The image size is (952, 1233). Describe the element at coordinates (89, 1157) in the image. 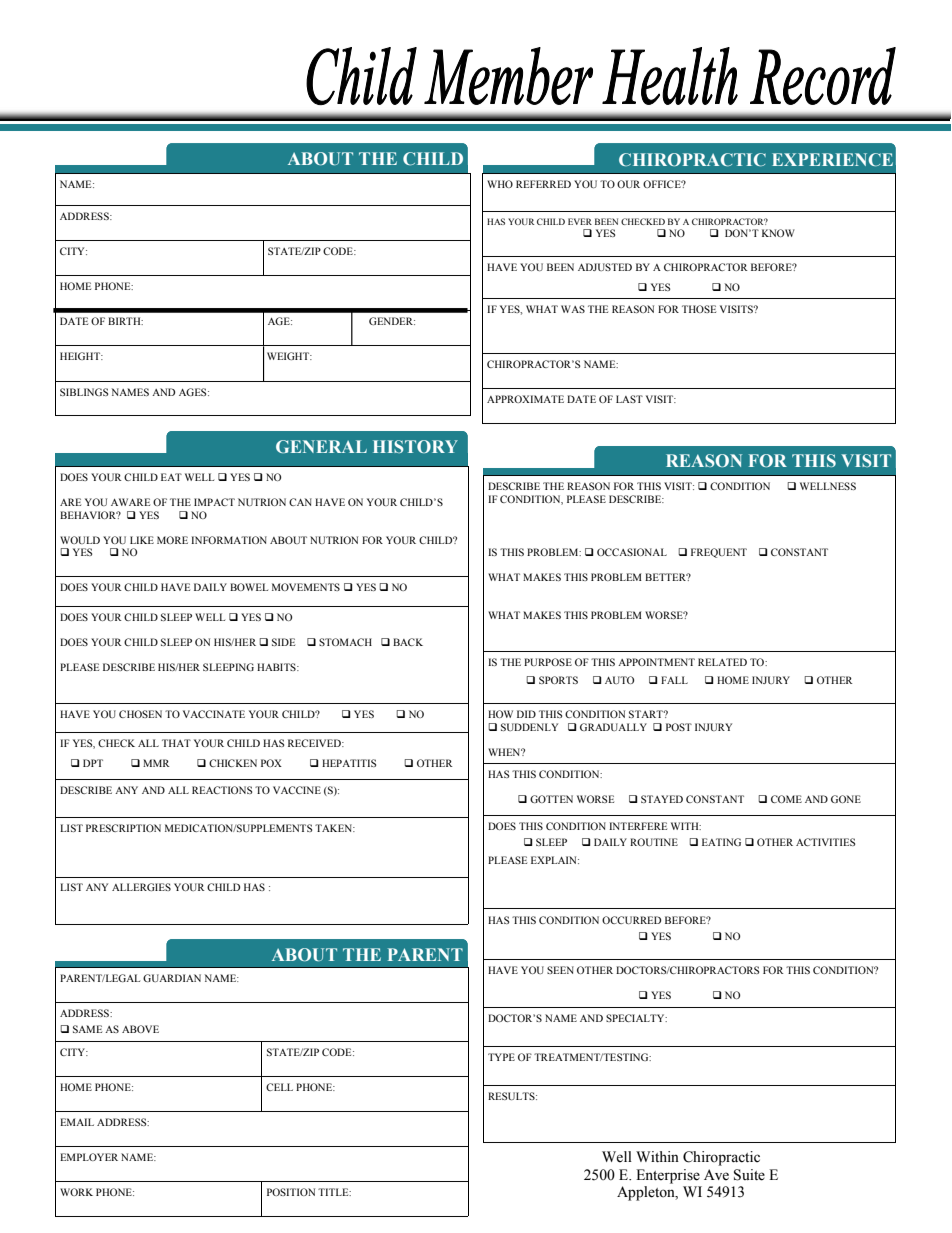

I see `EMPLOYER` at that location.
